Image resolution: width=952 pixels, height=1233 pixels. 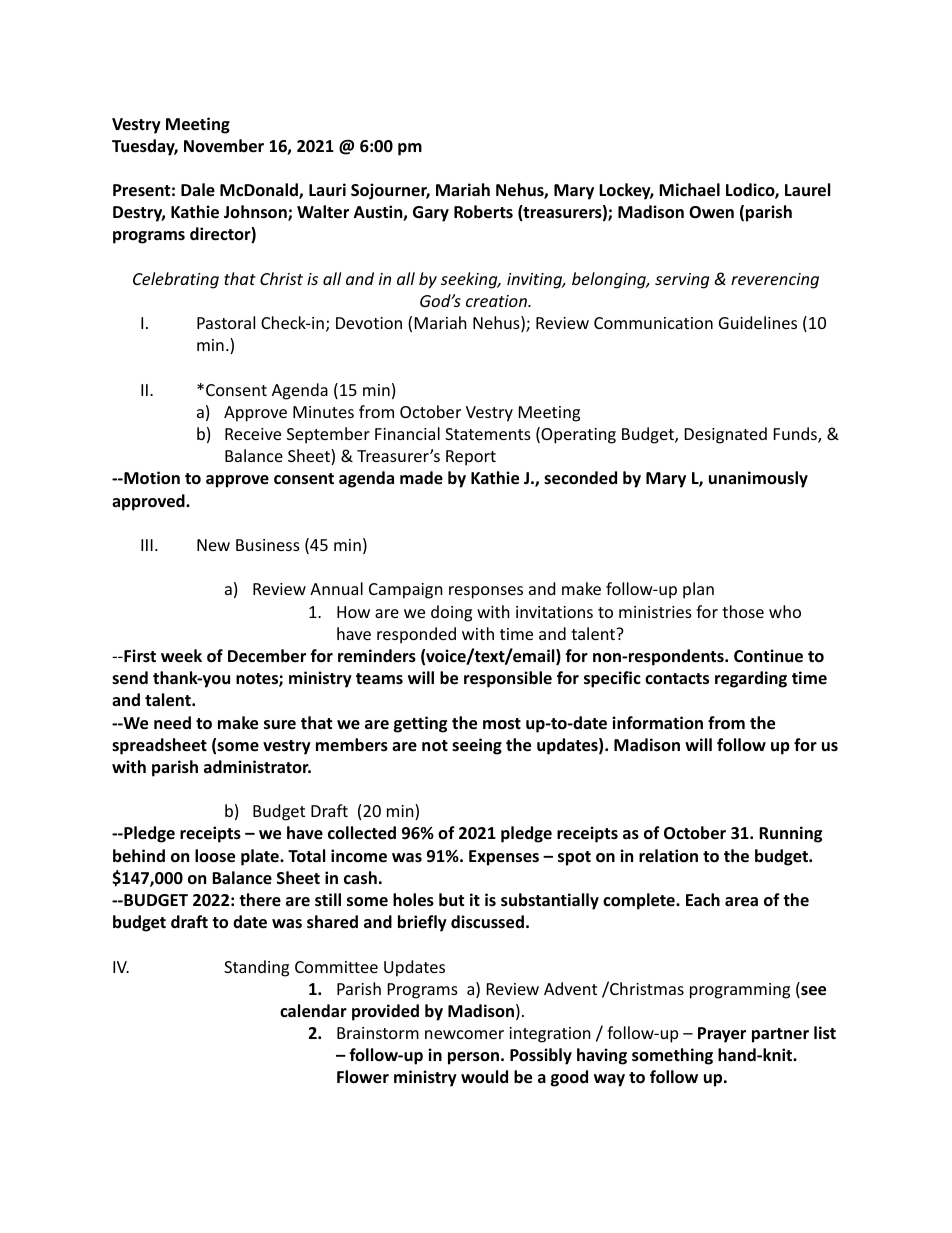 I want to click on Michael, so click(x=689, y=190).
